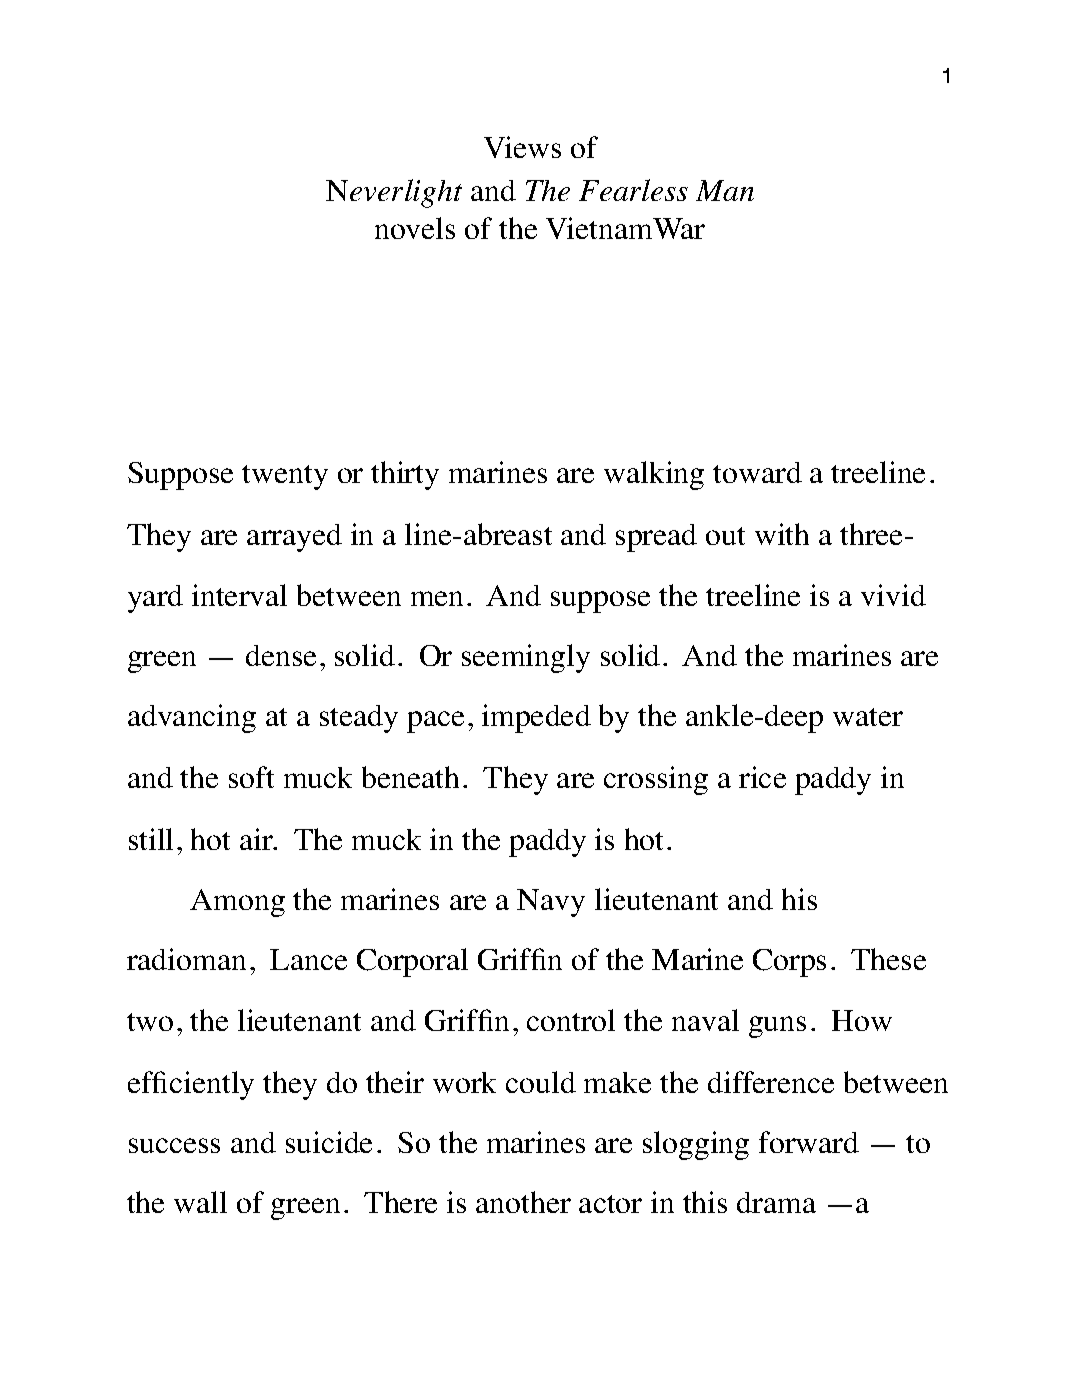 Image resolution: width=1080 pixels, height=1397 pixels. What do you see at coordinates (285, 477) in the screenshot?
I see `twenty` at bounding box center [285, 477].
